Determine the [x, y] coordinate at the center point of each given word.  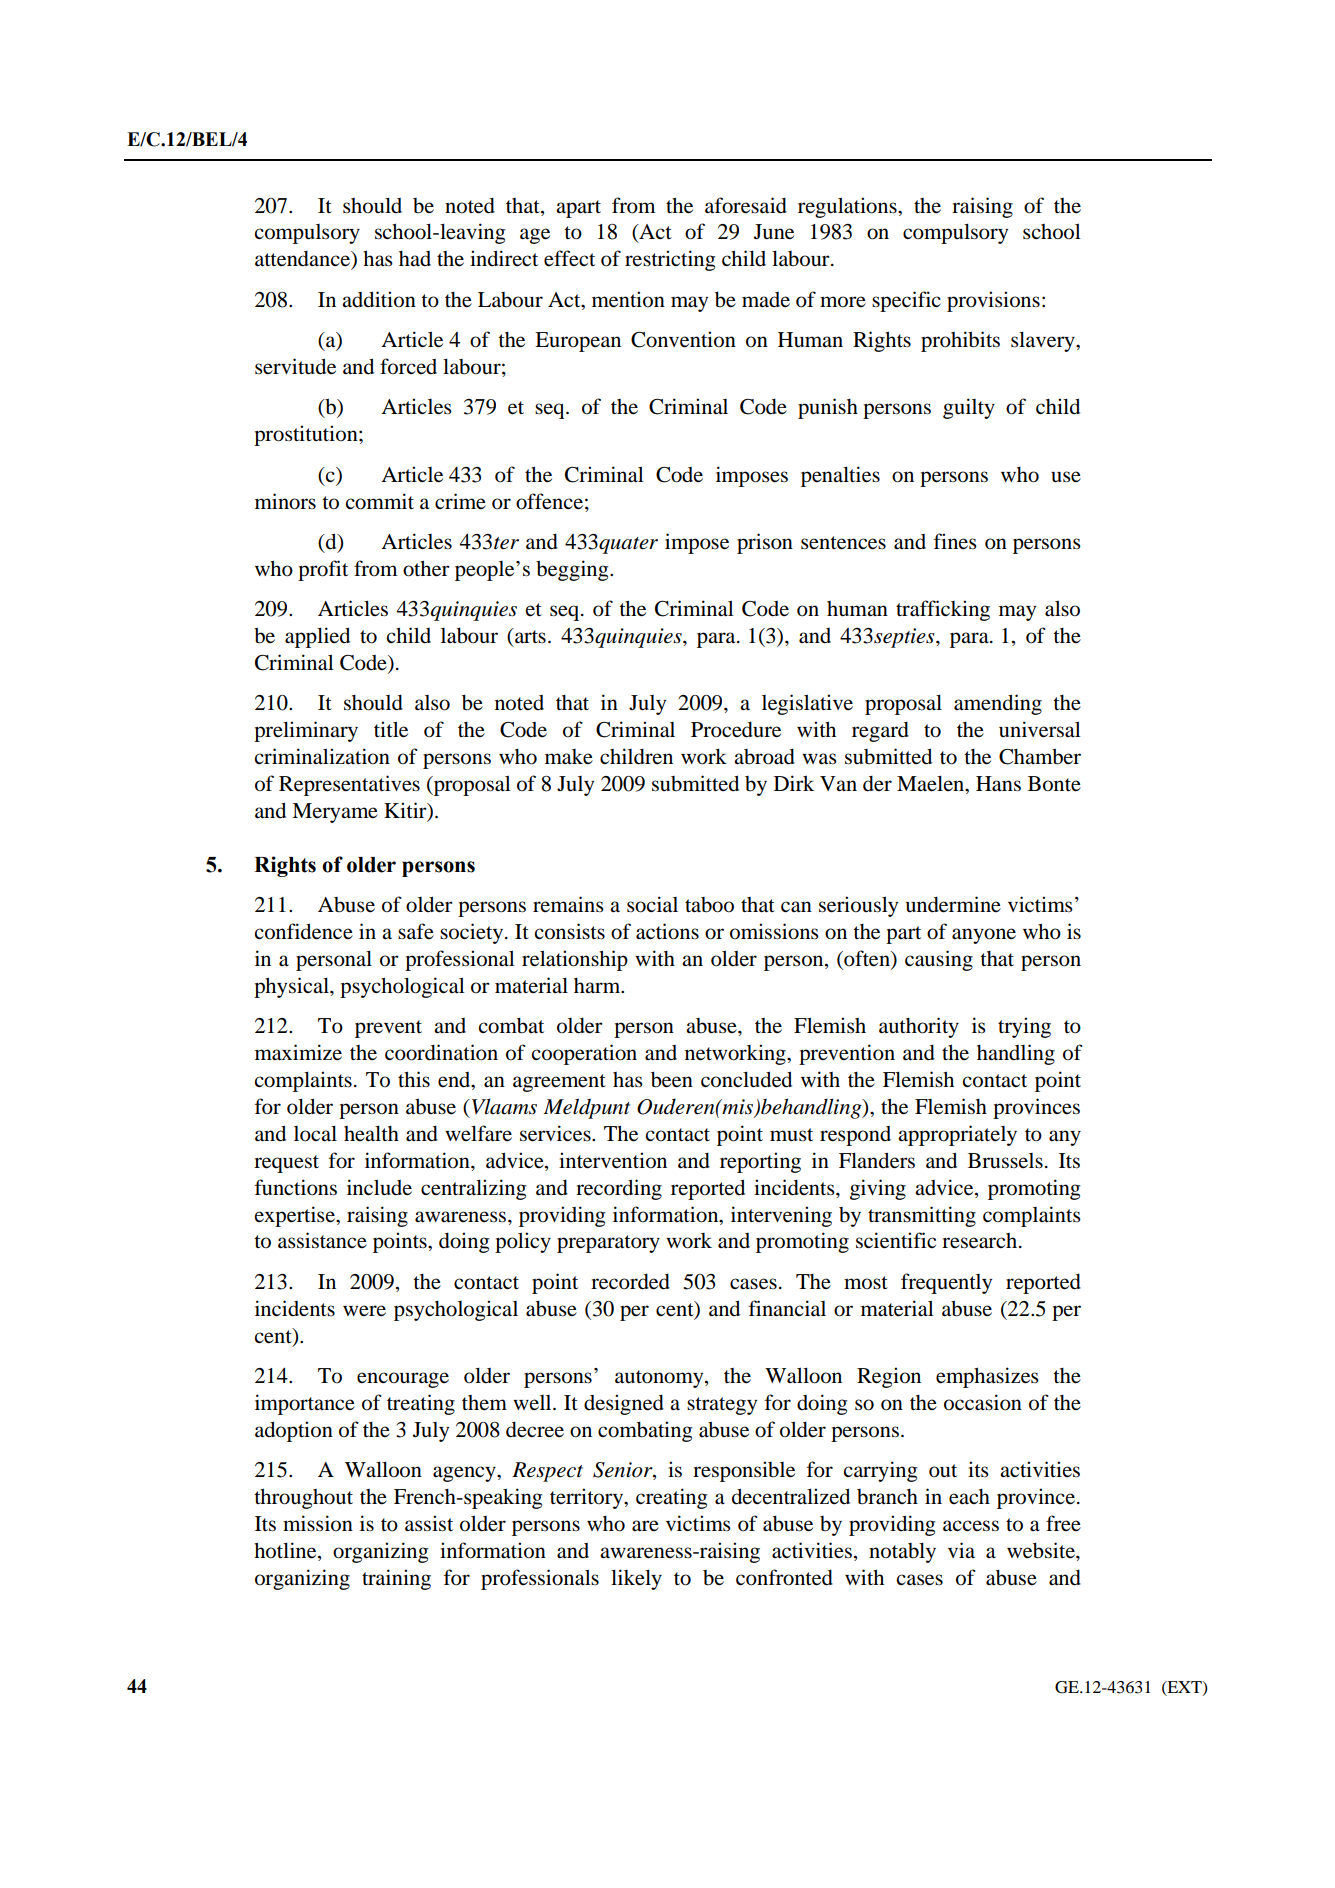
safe [416, 931]
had [415, 259]
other [426, 568]
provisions [993, 301]
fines [955, 541]
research [979, 1241]
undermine [953, 904]
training [396, 1579]
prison [765, 543]
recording [619, 1189]
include [379, 1187]
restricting [670, 260]
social [652, 904]
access [971, 1526]
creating [671, 1498]
